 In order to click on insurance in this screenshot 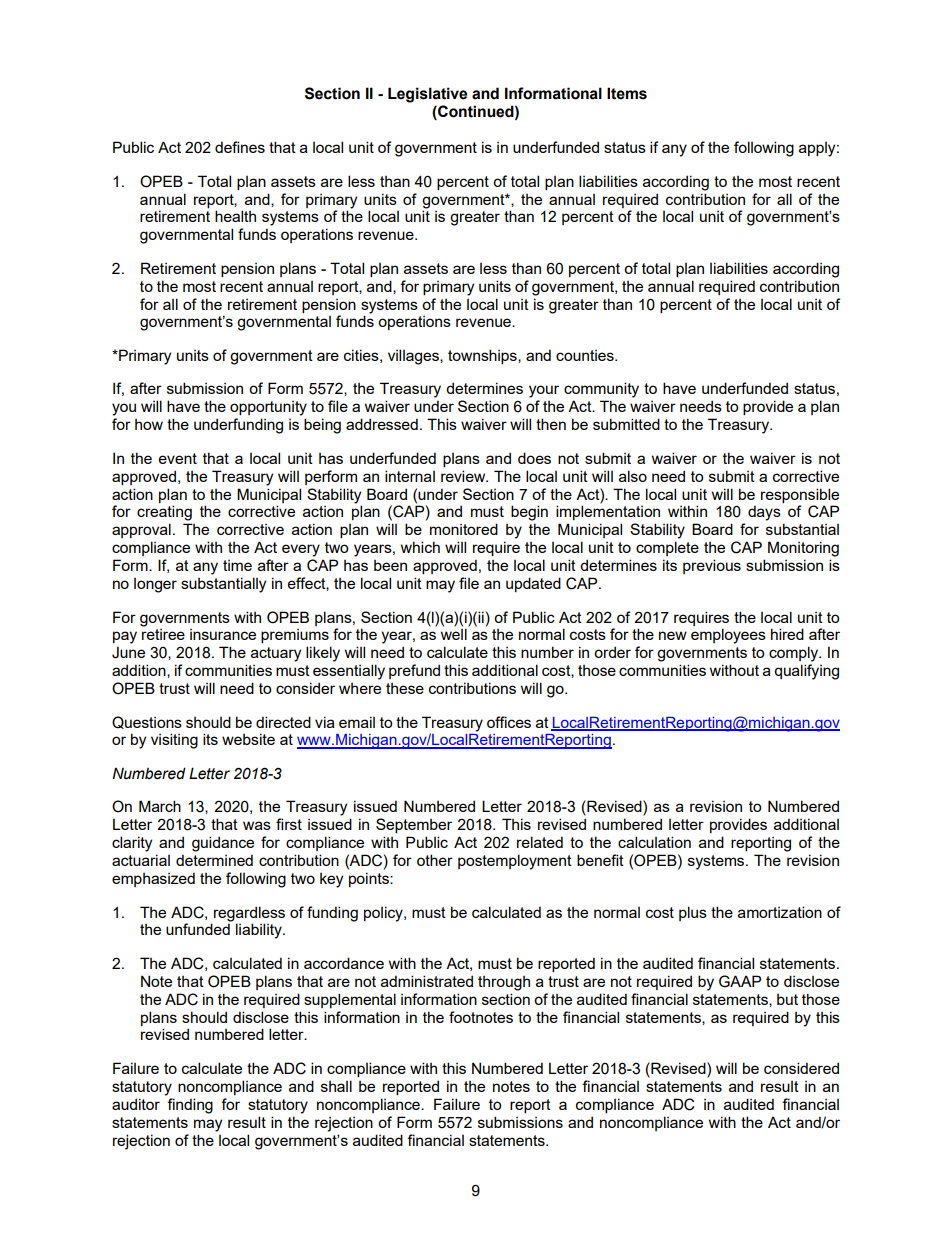, I will do `click(223, 634)`.
